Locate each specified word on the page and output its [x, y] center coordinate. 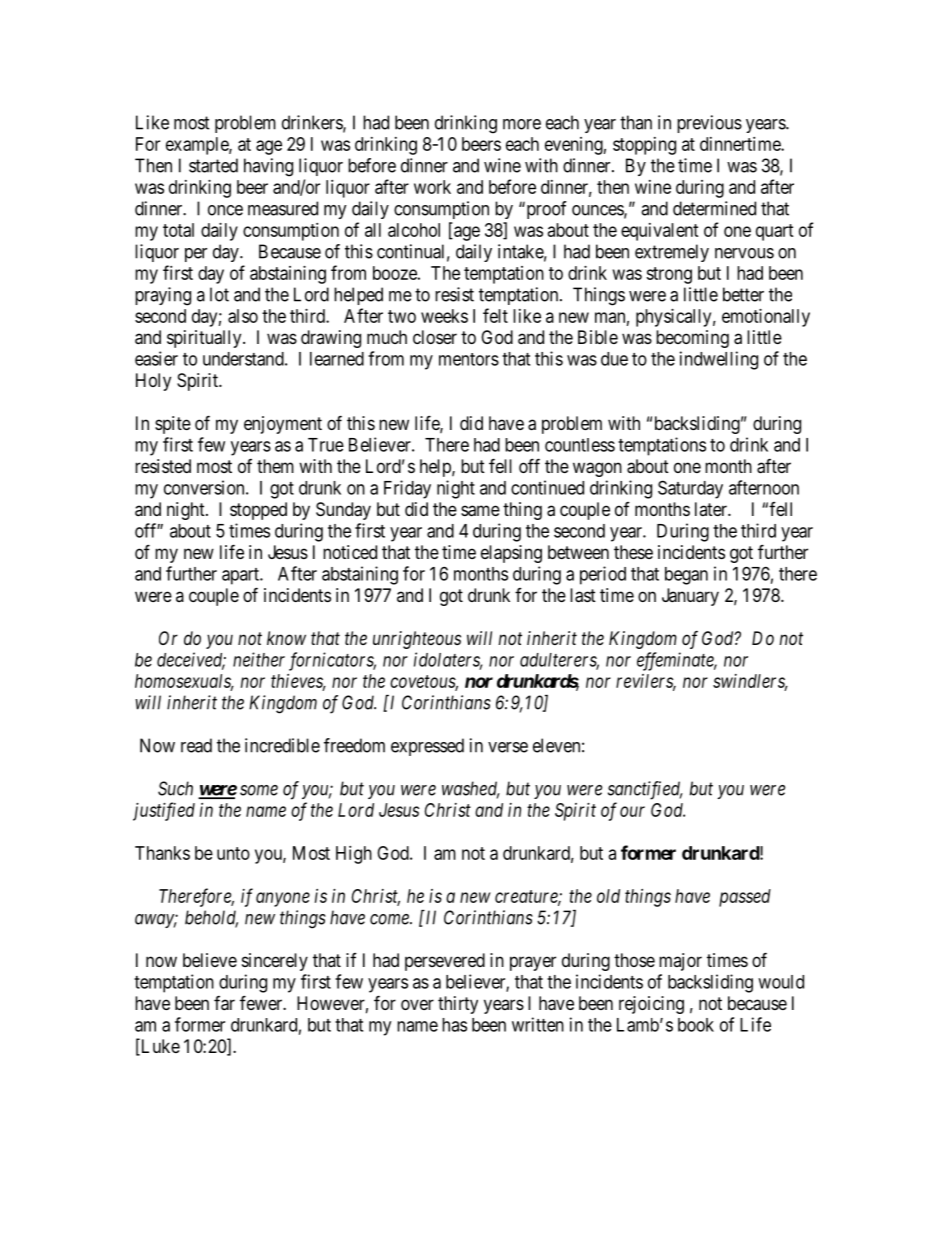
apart [241, 576]
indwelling [719, 360]
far [224, 1003]
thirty [458, 1005]
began [686, 576]
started [213, 165]
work [432, 187]
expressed [427, 747]
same [480, 511]
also [243, 316]
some [259, 790]
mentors [469, 359]
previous [709, 124]
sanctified [645, 790]
